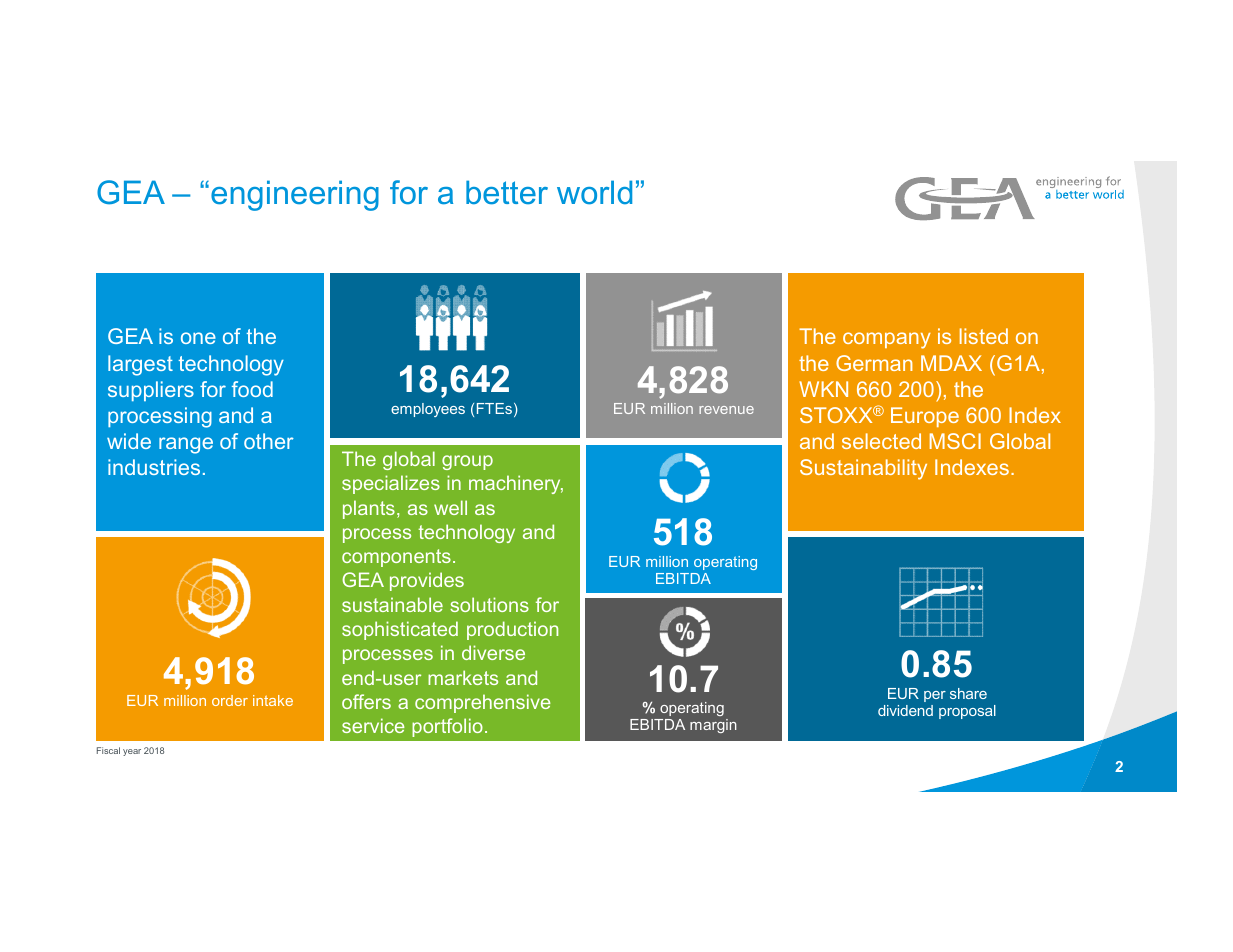 This screenshot has height=952, width=1233. What do you see at coordinates (507, 192) in the screenshot?
I see `better` at bounding box center [507, 192].
